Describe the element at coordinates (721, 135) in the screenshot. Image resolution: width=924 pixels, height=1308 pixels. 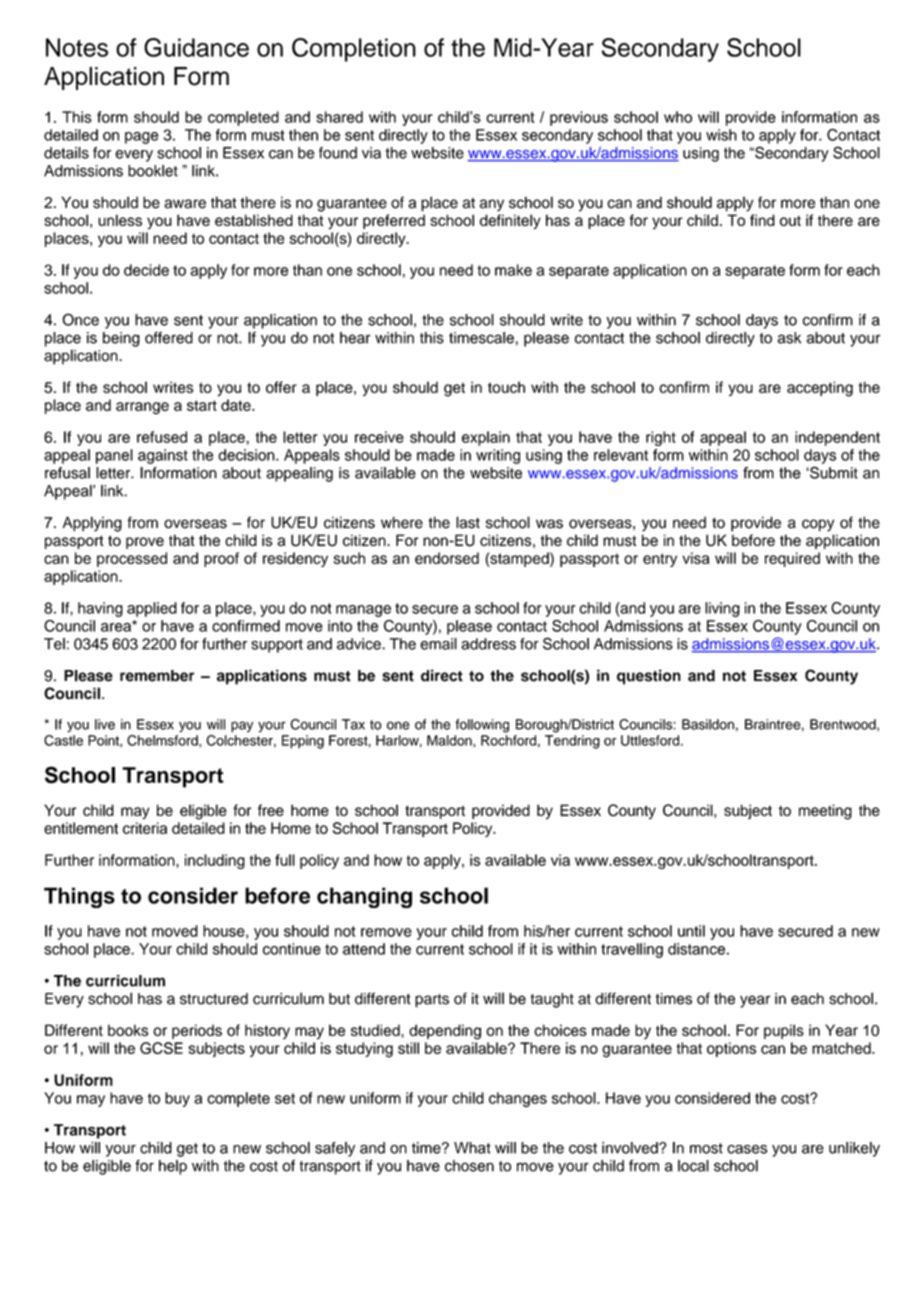
I see `wish` at that location.
